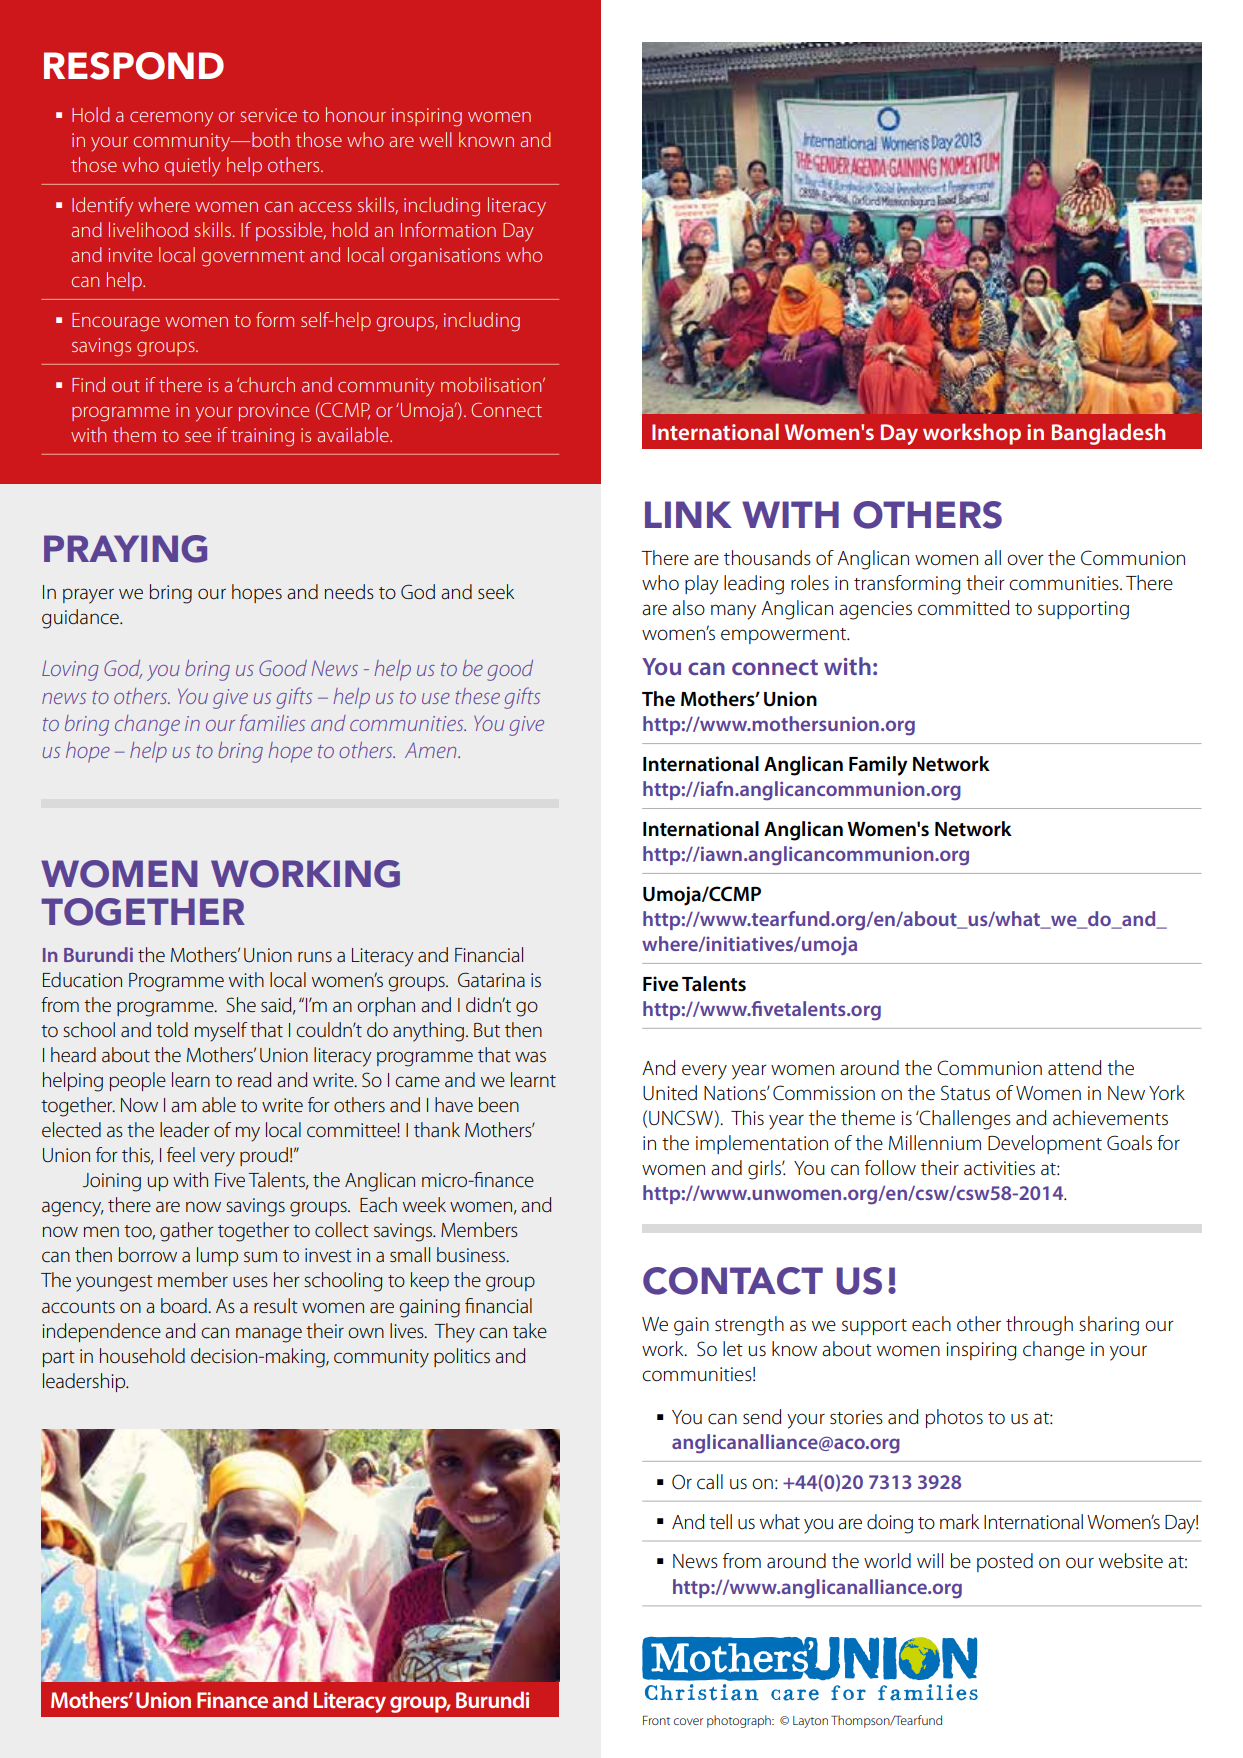  Describe the element at coordinates (1108, 434) in the screenshot. I see `Bangladesh` at that location.
